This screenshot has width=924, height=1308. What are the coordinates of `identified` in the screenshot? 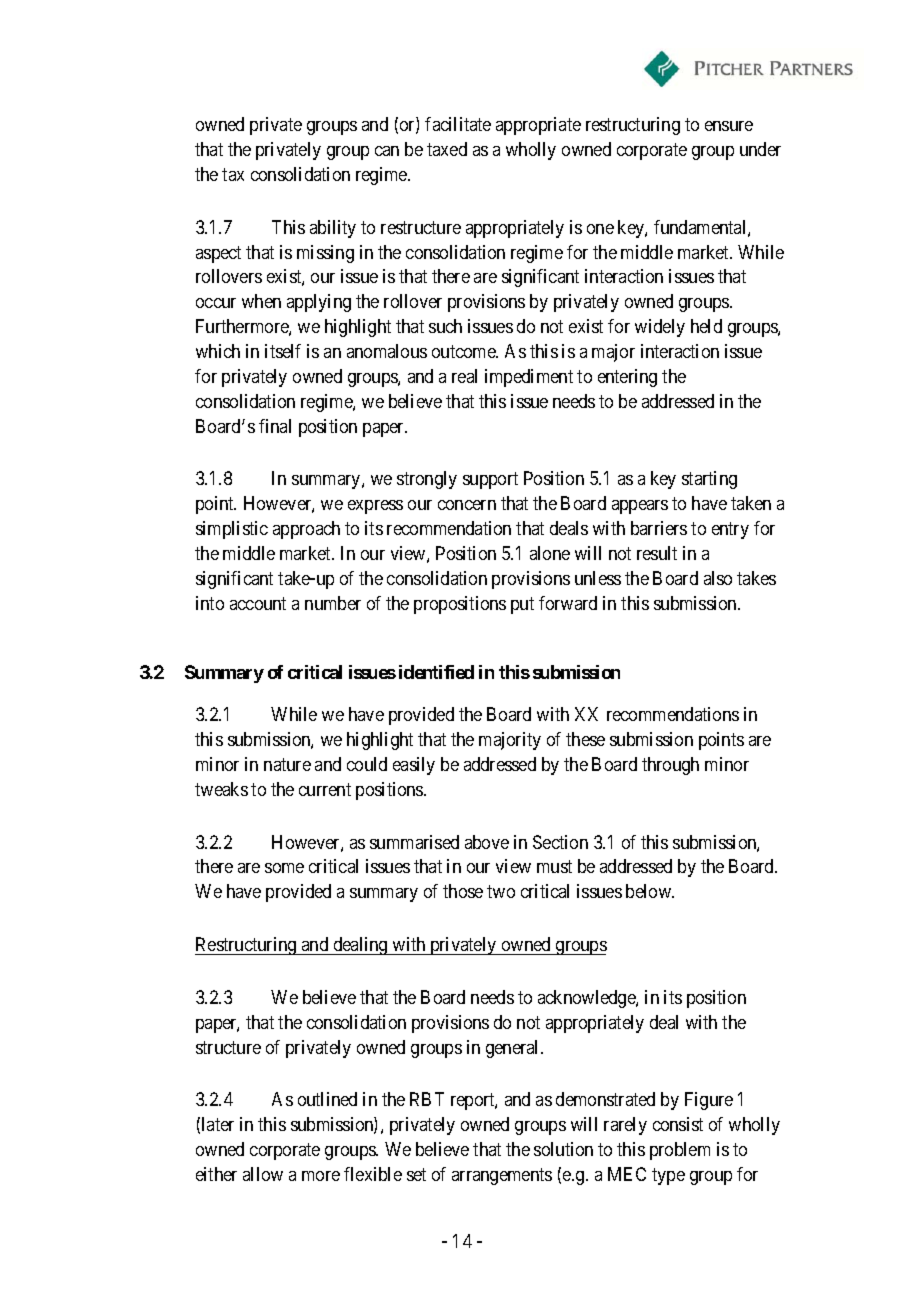 It's located at (436, 672).
